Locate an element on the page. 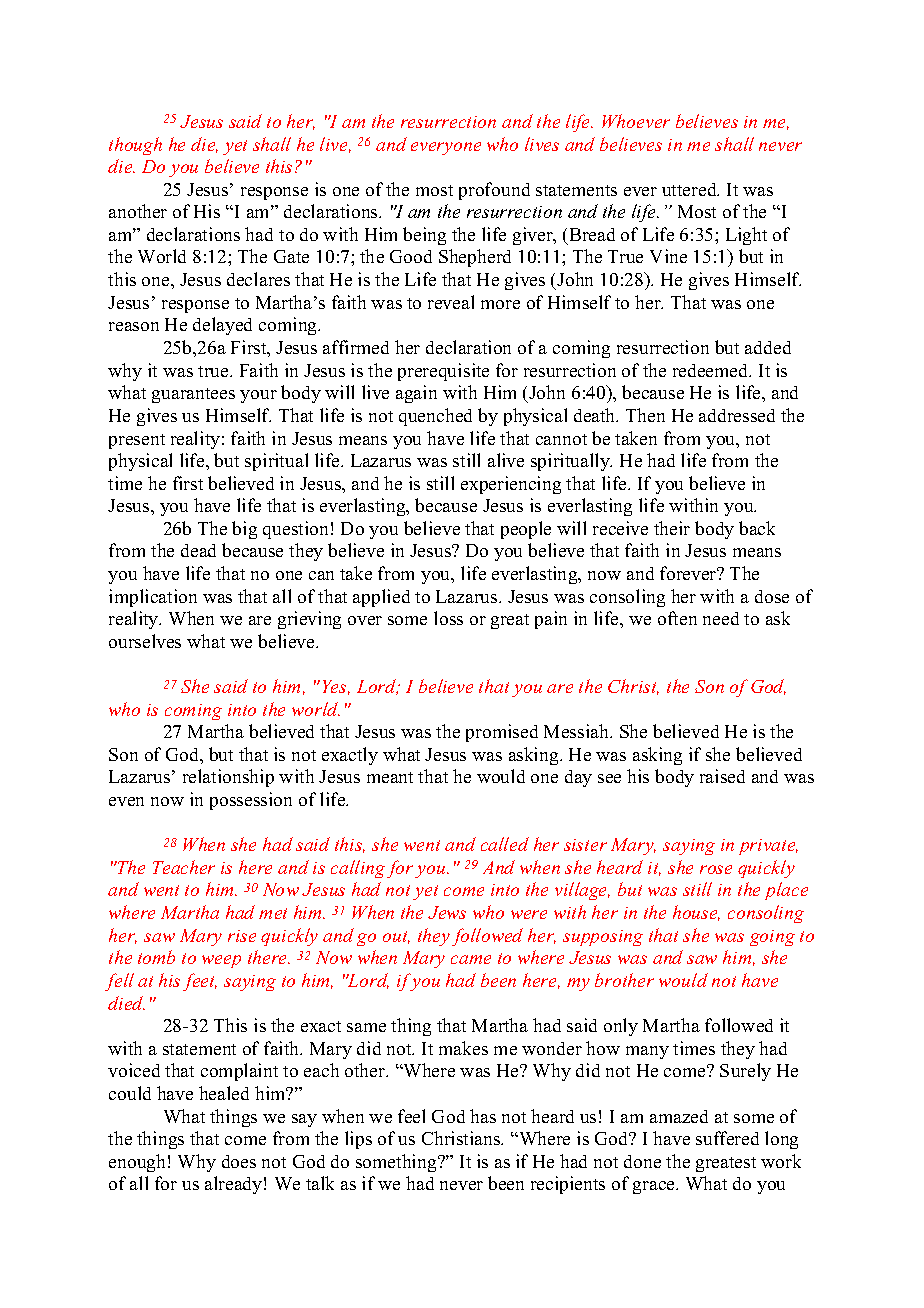  ourselves is located at coordinates (145, 641).
